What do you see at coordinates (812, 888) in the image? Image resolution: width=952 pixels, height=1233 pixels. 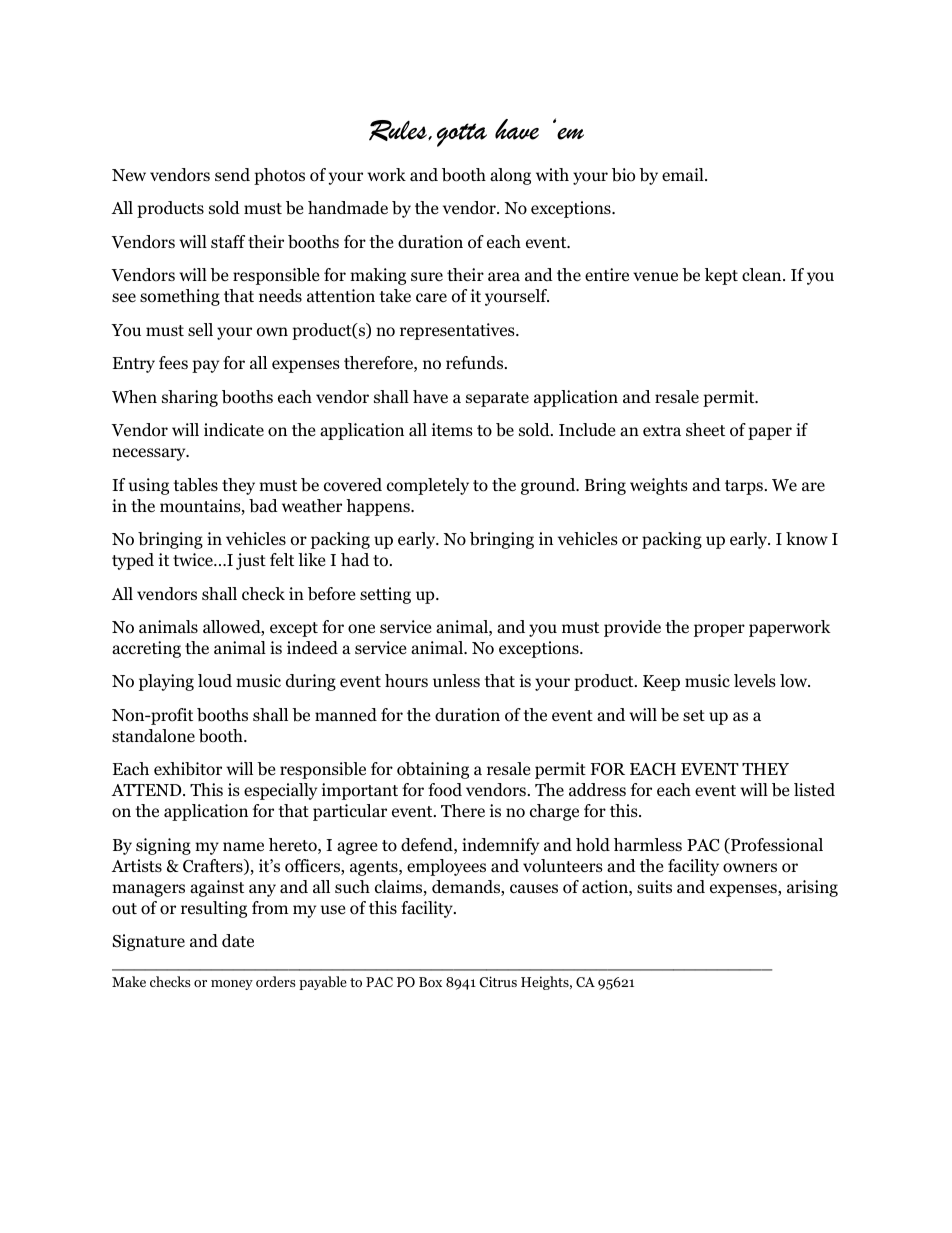 I see `arising` at bounding box center [812, 888].
